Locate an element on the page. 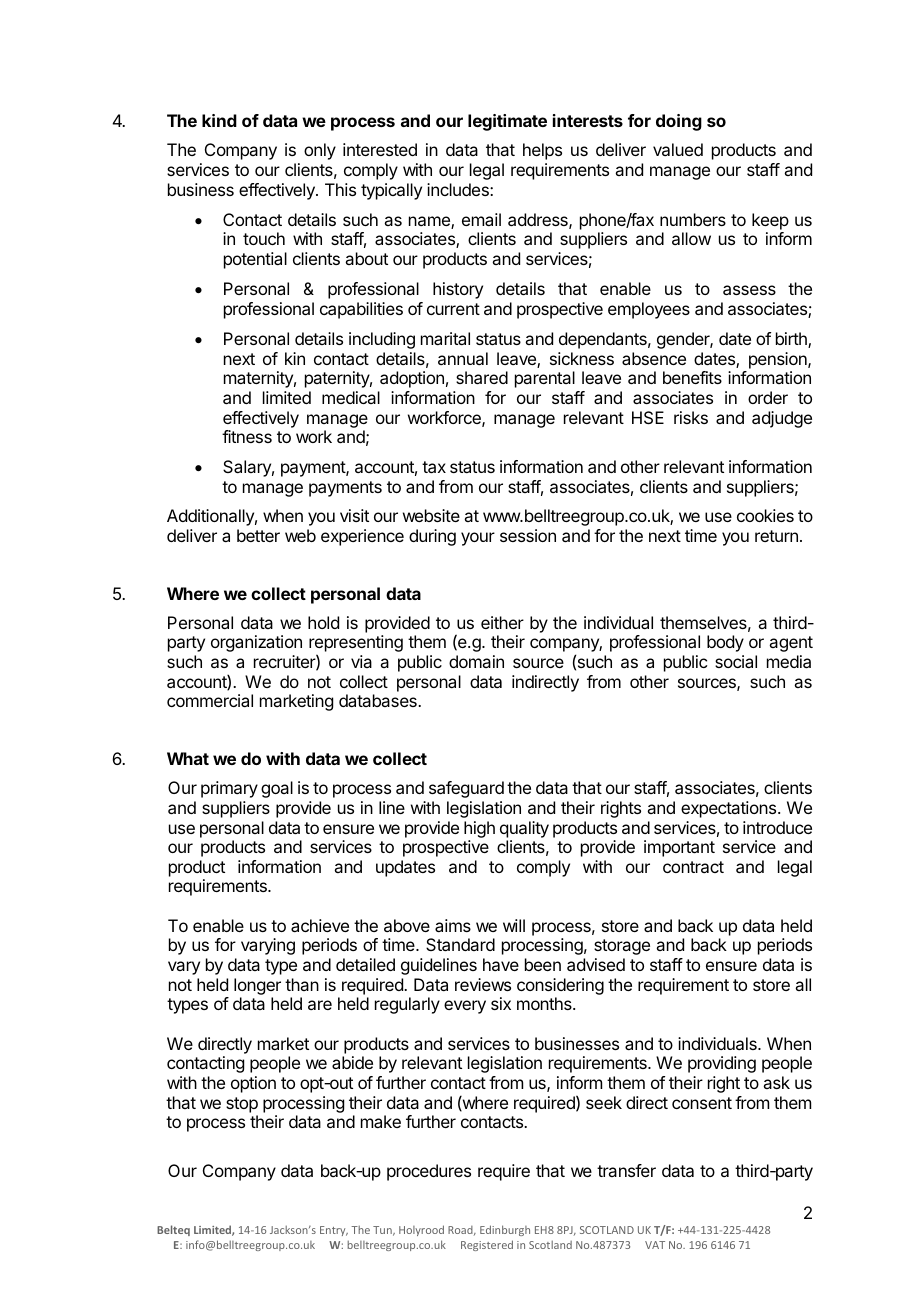 Image resolution: width=924 pixels, height=1308 pixels. longer is located at coordinates (257, 986).
